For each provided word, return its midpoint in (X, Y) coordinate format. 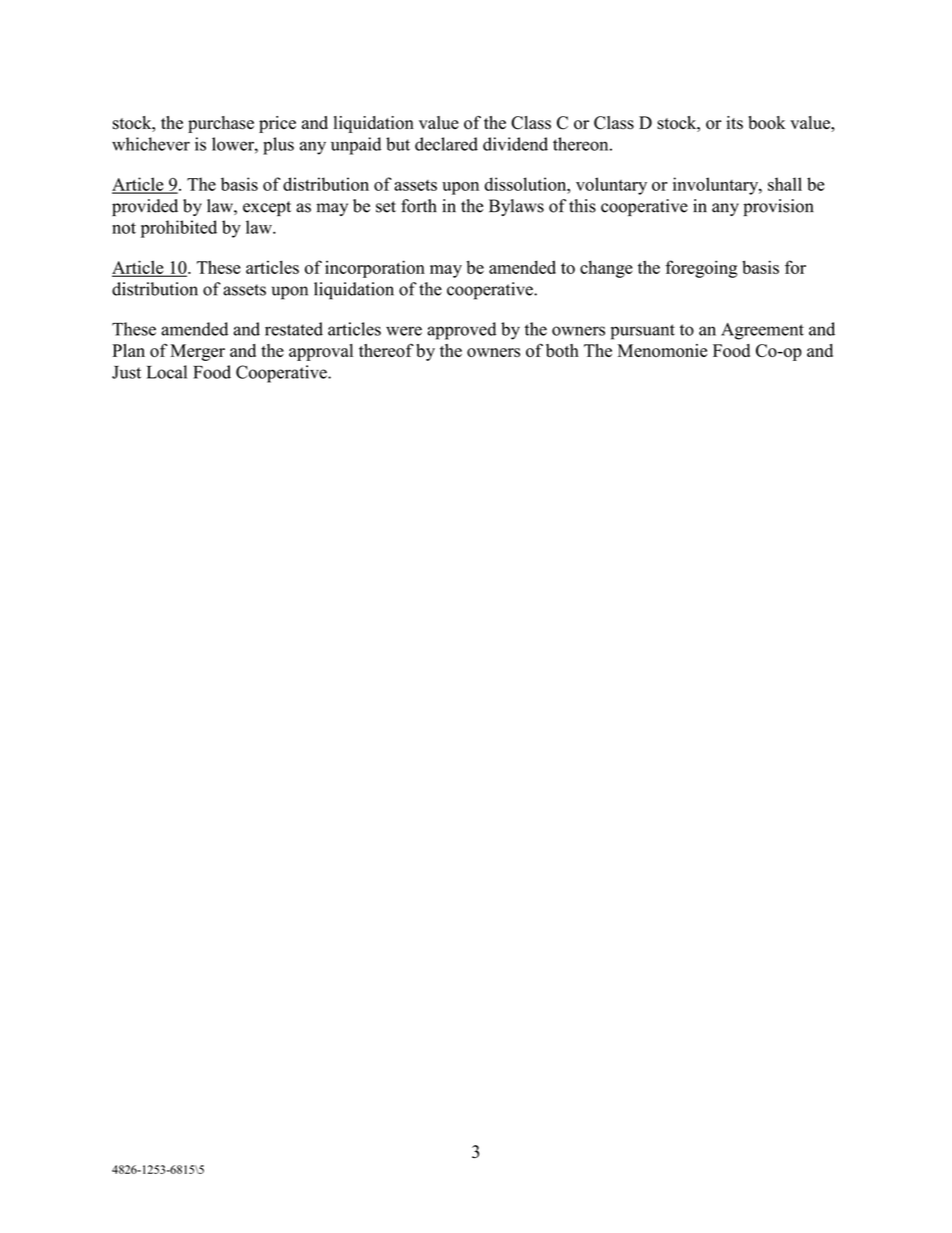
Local (167, 372)
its (734, 123)
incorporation (375, 269)
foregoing (701, 269)
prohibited (179, 229)
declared (446, 144)
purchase (221, 124)
